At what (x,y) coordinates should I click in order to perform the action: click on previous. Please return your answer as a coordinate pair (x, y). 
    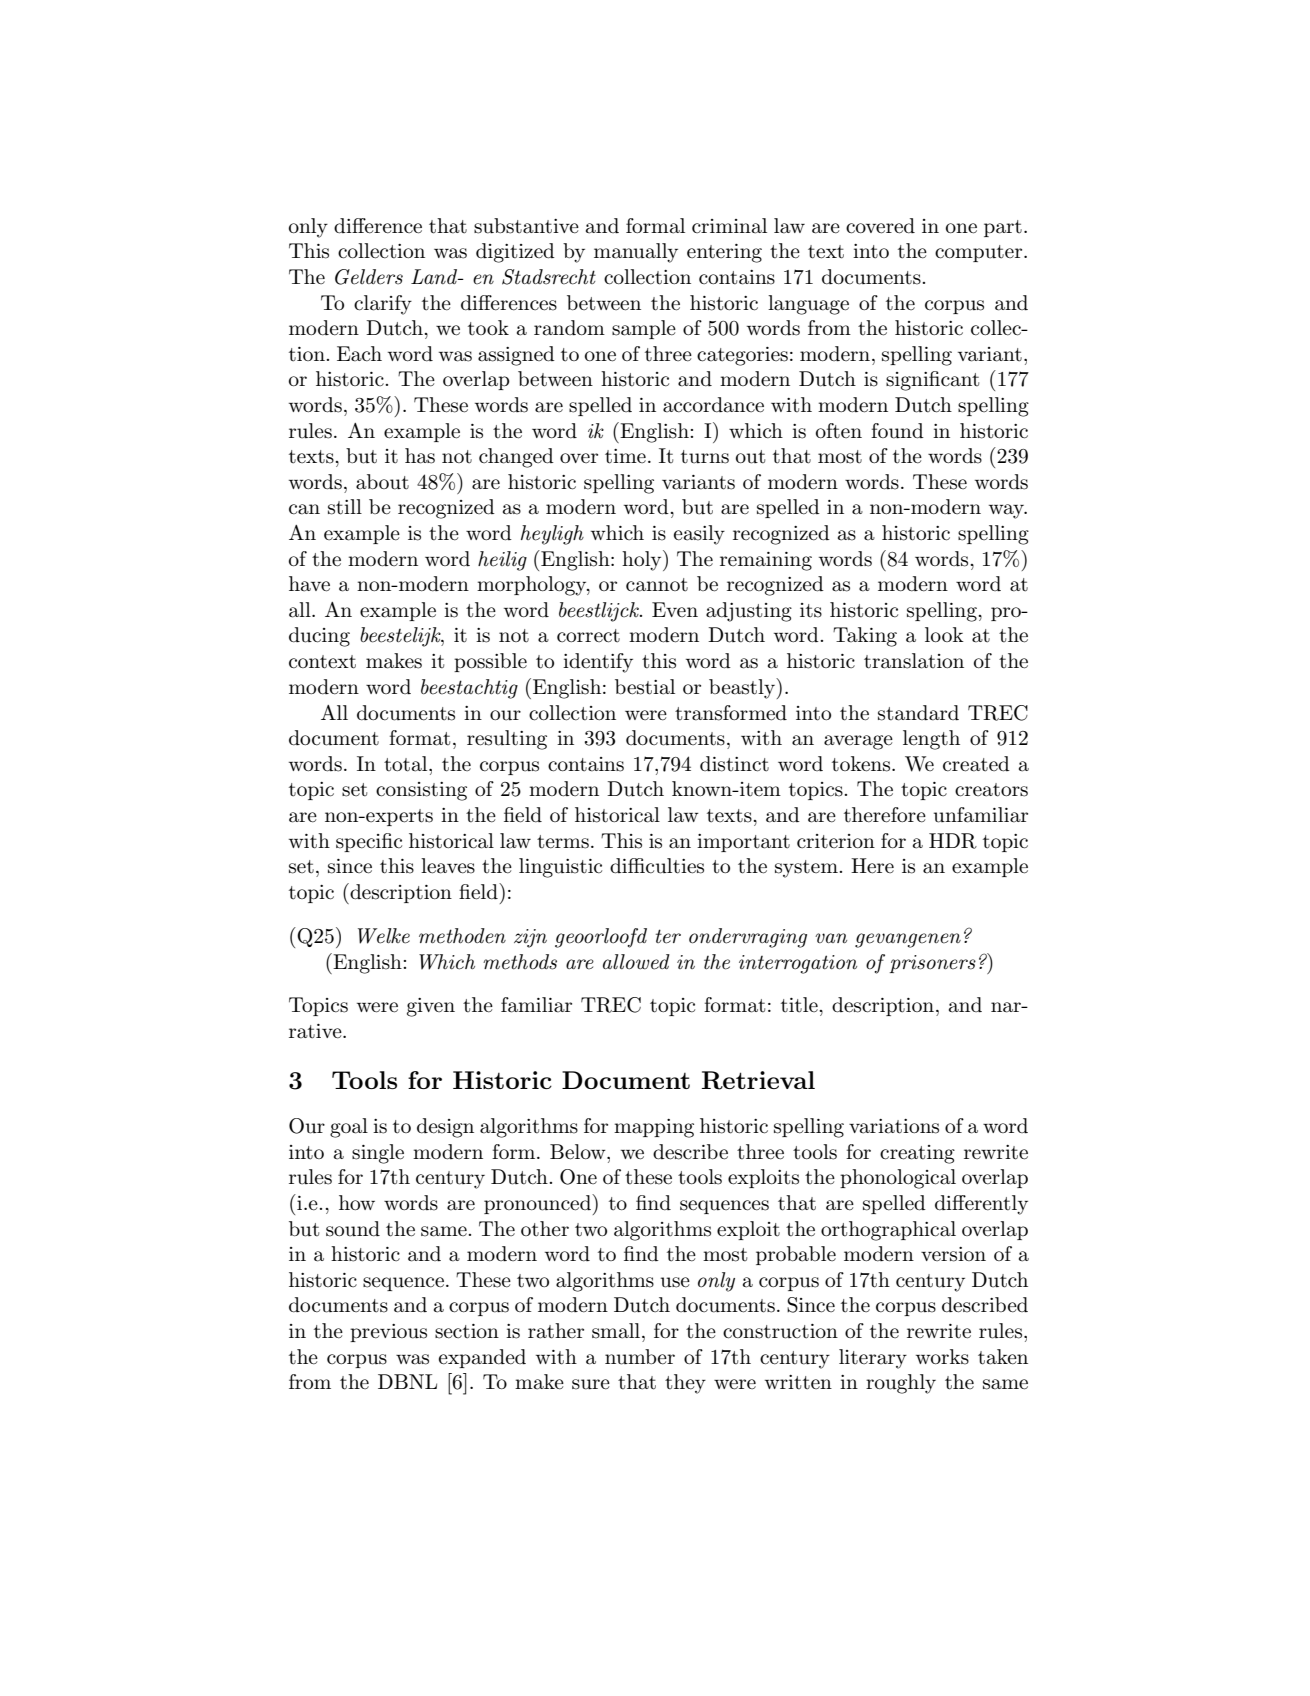
    Looking at the image, I should click on (388, 1333).
